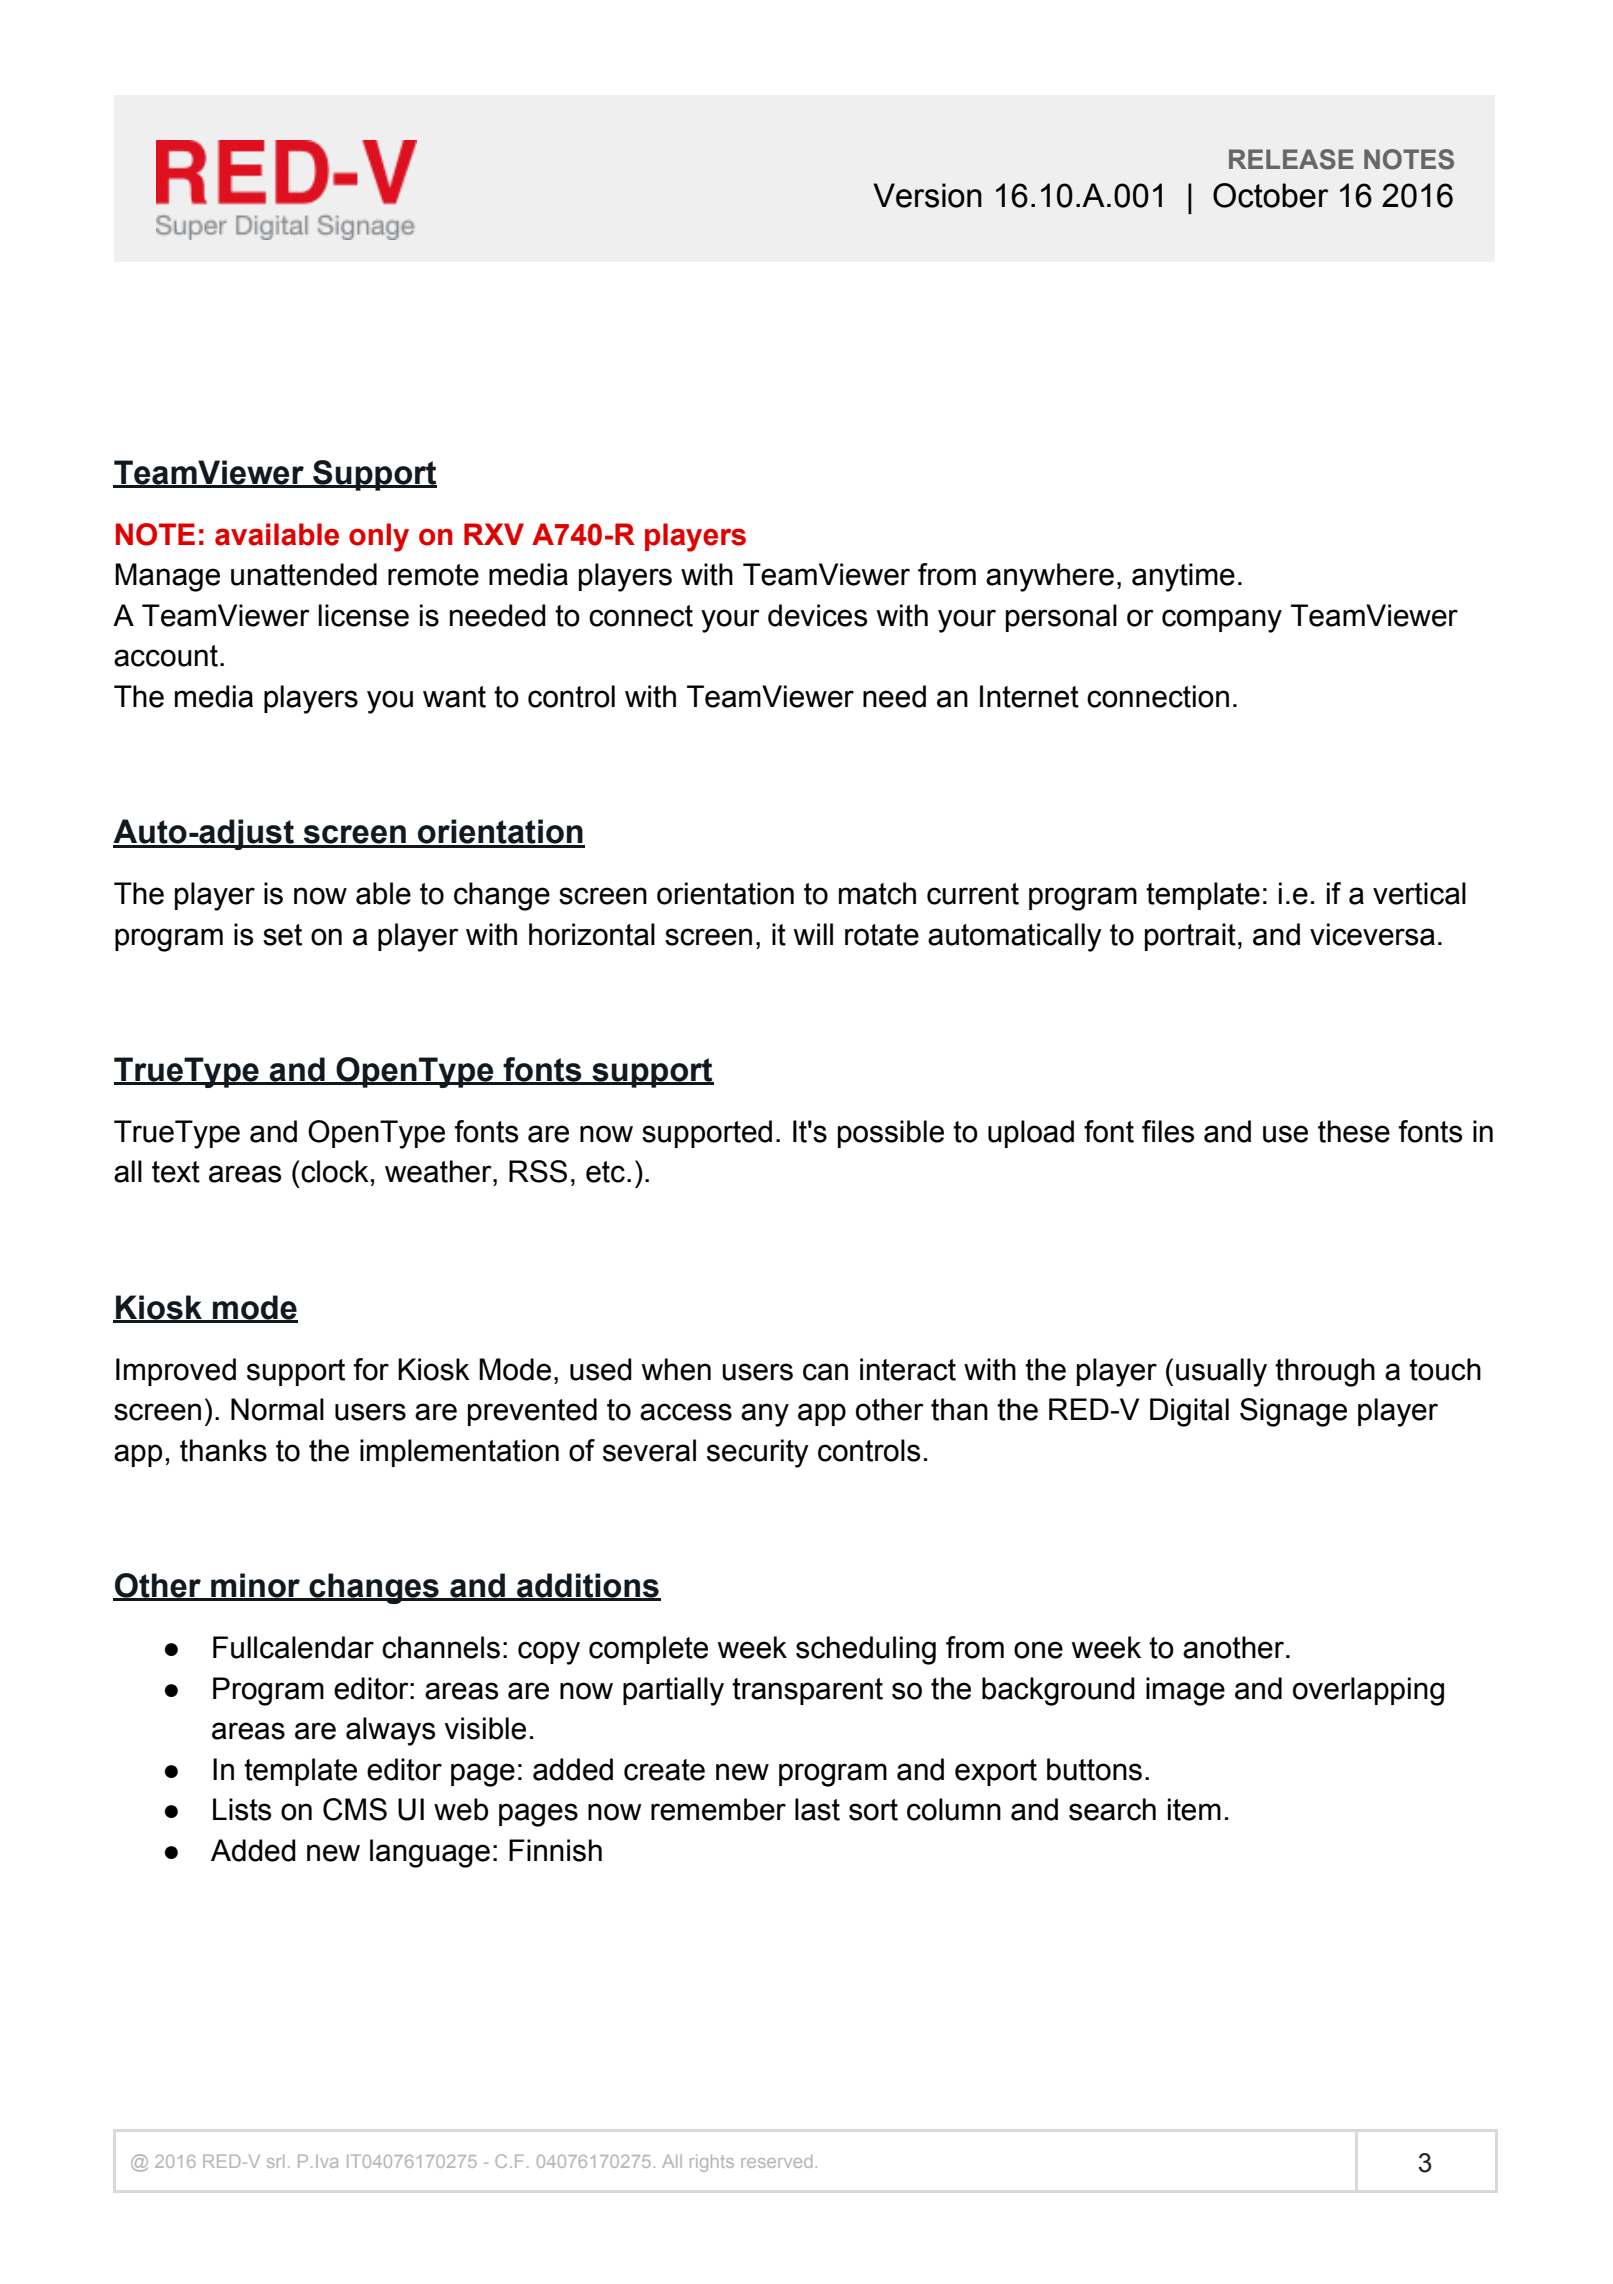  What do you see at coordinates (1194, 1809) in the screenshot?
I see `item` at bounding box center [1194, 1809].
